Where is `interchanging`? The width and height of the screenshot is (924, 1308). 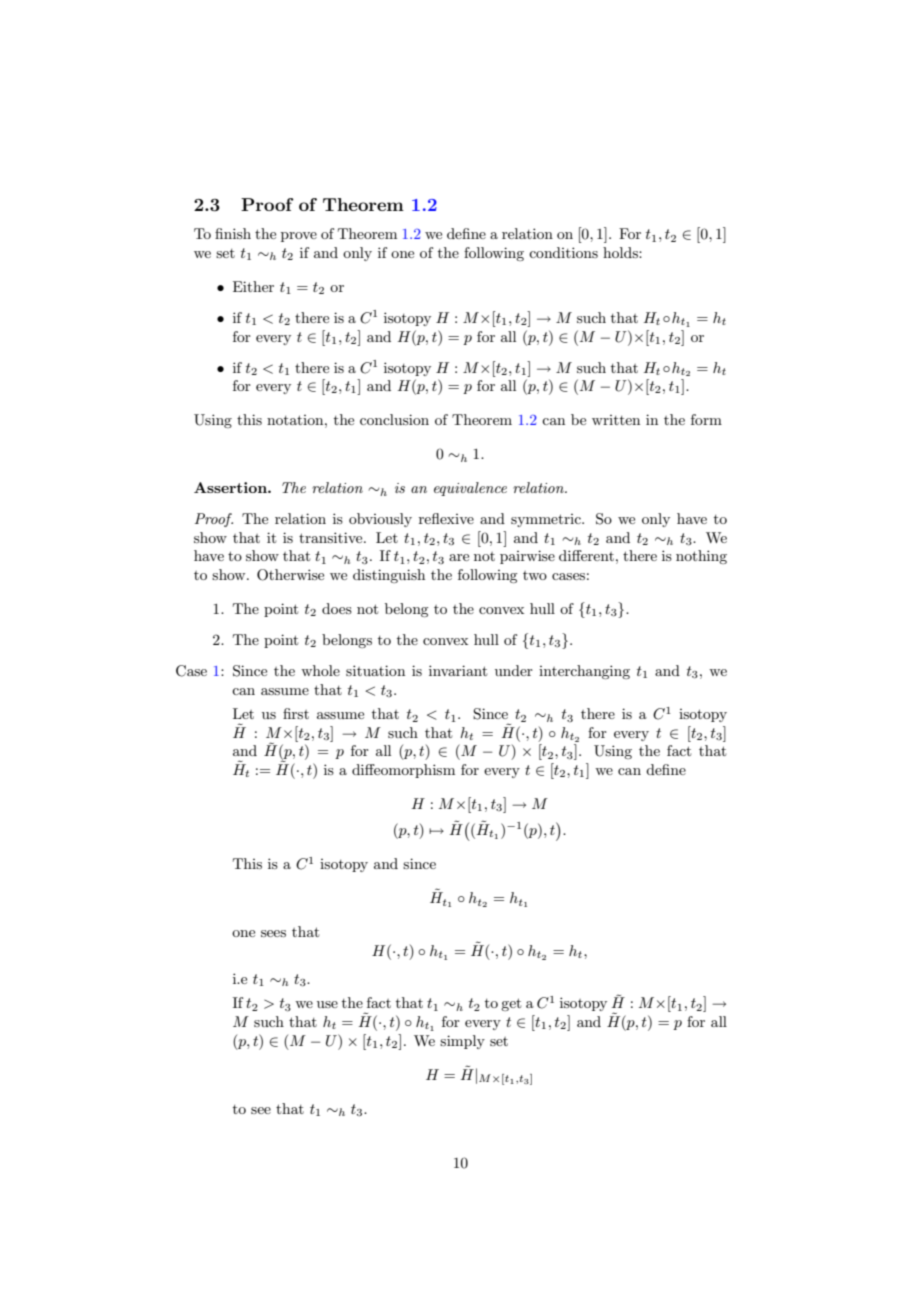
interchanging is located at coordinates (584, 672).
